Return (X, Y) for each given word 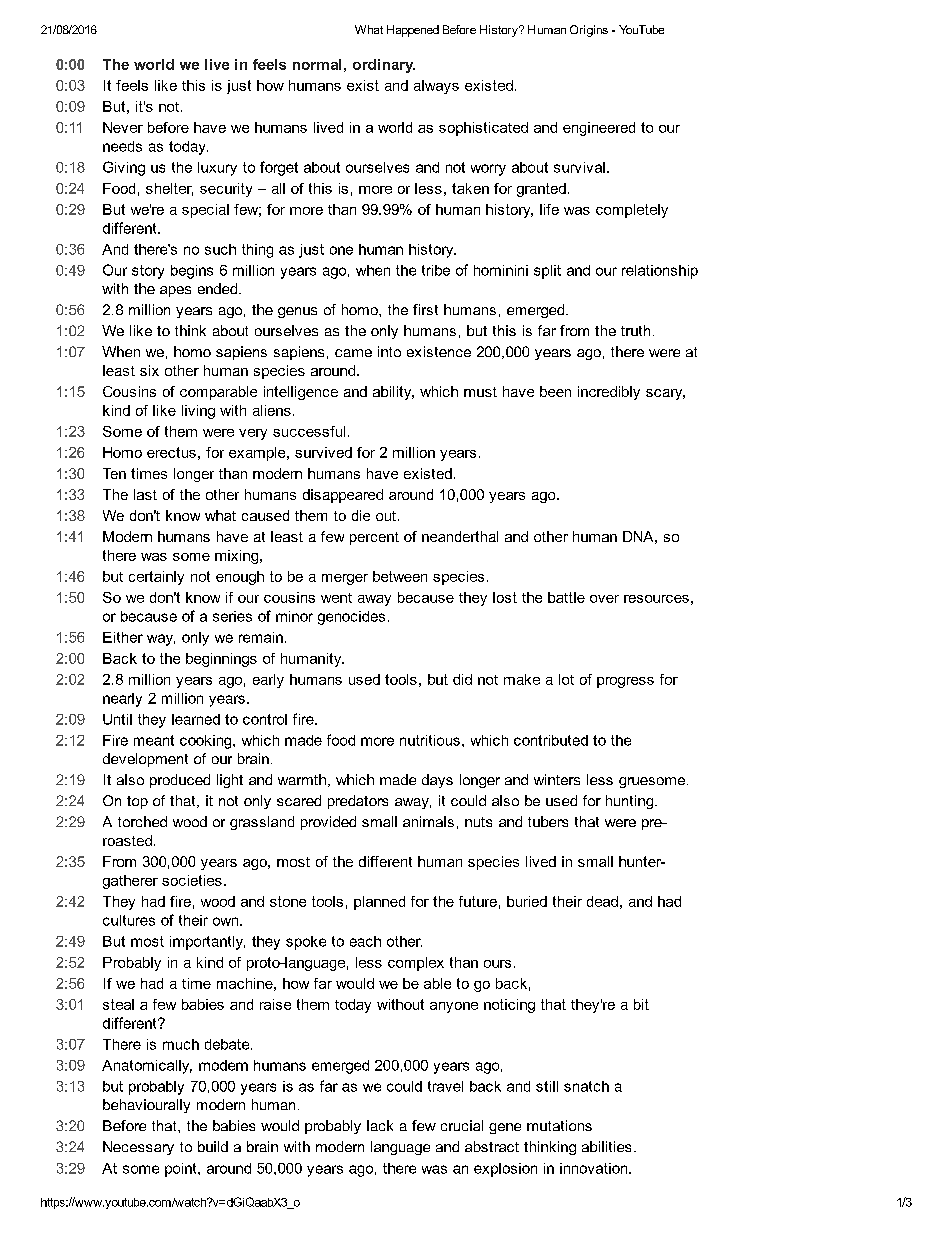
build (213, 1146)
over (604, 599)
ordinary (384, 66)
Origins (589, 31)
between (400, 576)
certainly (156, 578)
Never (123, 127)
